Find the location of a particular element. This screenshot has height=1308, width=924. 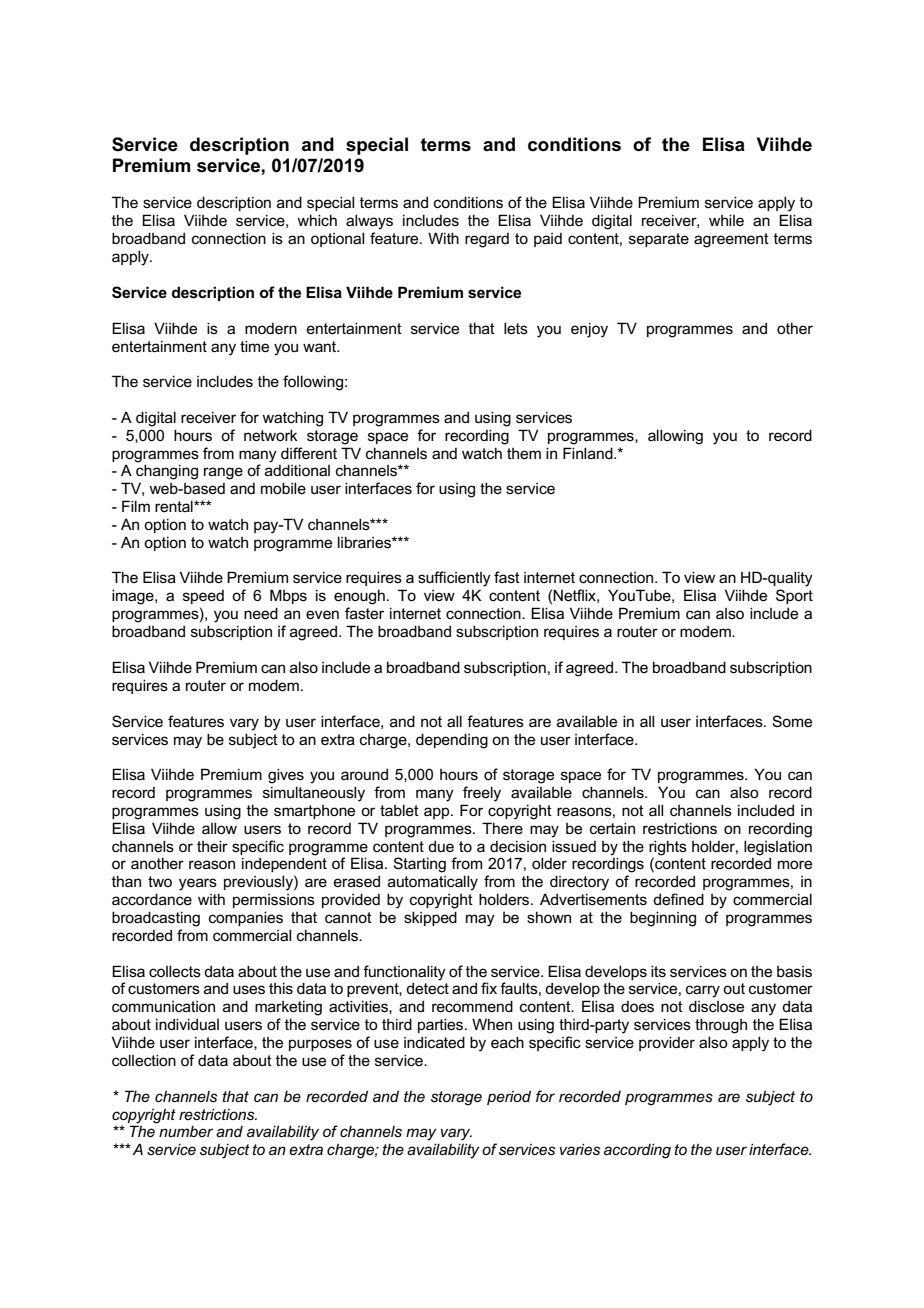

regard is located at coordinates (487, 240).
